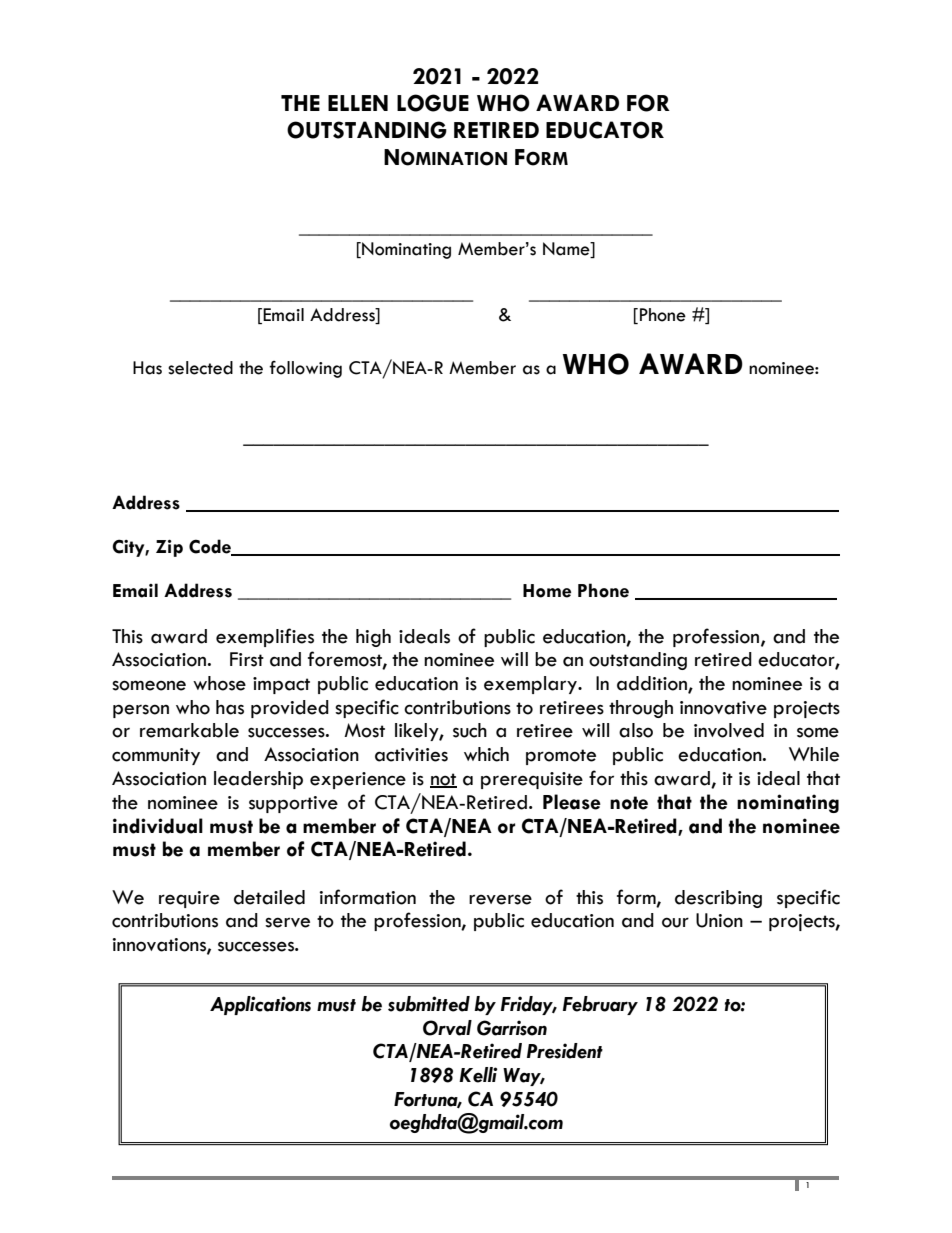 The image size is (952, 1233). What do you see at coordinates (478, 1075) in the page?
I see `Kelli` at bounding box center [478, 1075].
